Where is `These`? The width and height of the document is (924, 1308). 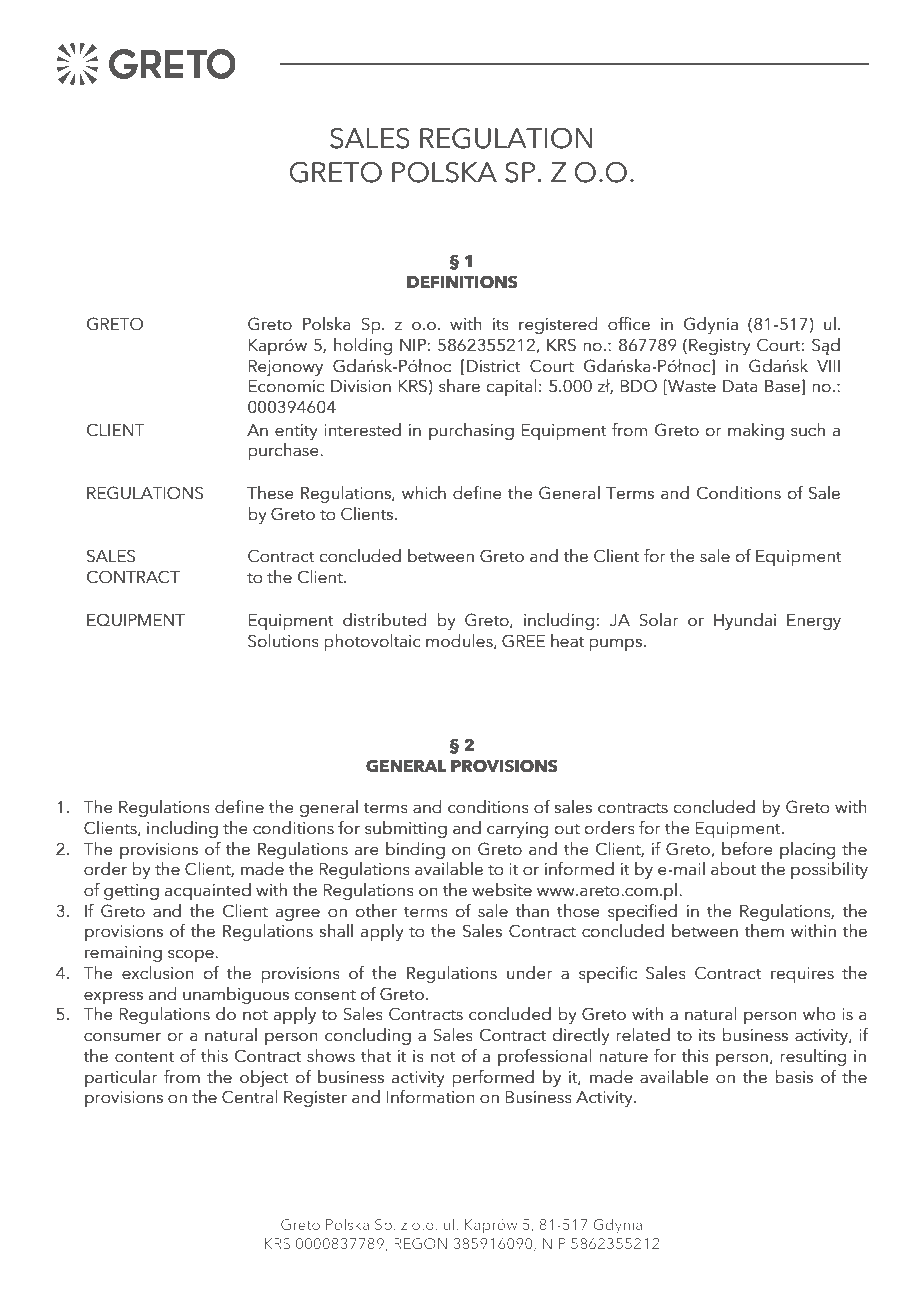 These is located at coordinates (270, 493).
